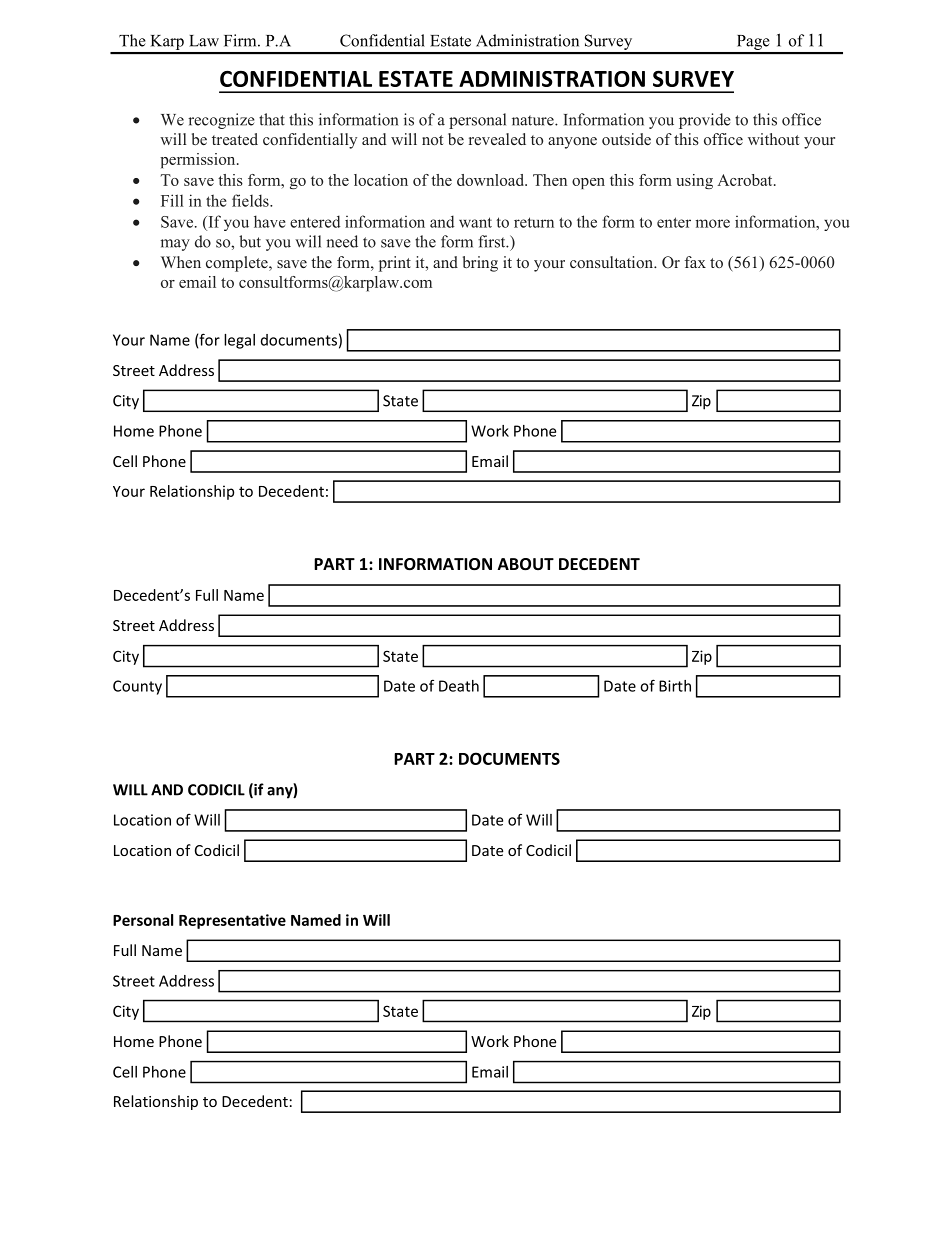  Describe the element at coordinates (395, 264) in the image. I see `print` at that location.
